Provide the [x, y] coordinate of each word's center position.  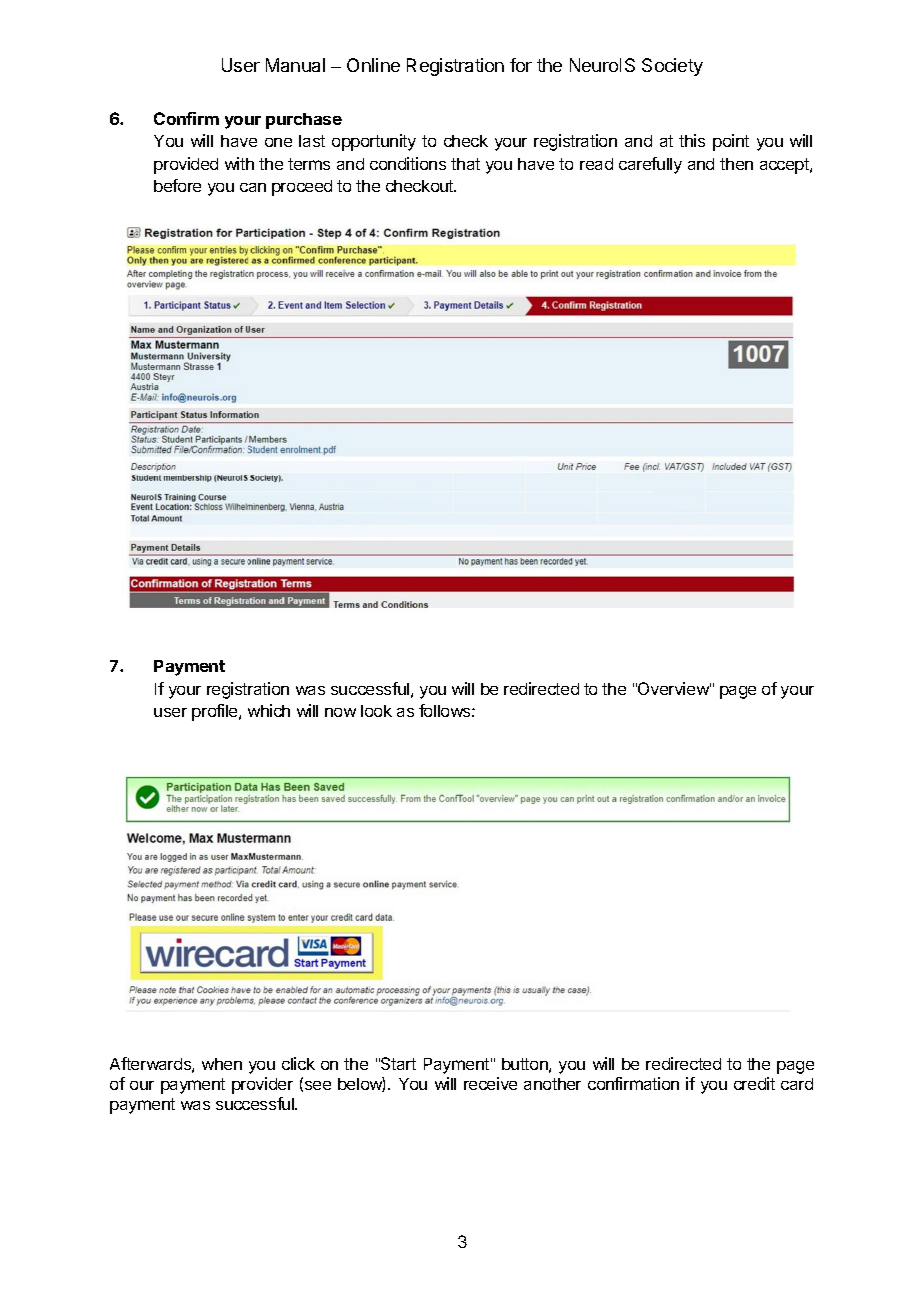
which [269, 710]
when [222, 1064]
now [340, 712]
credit [754, 1083]
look [376, 711]
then [736, 164]
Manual [295, 65]
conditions [408, 163]
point [731, 142]
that [465, 164]
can [253, 187]
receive [490, 1083]
